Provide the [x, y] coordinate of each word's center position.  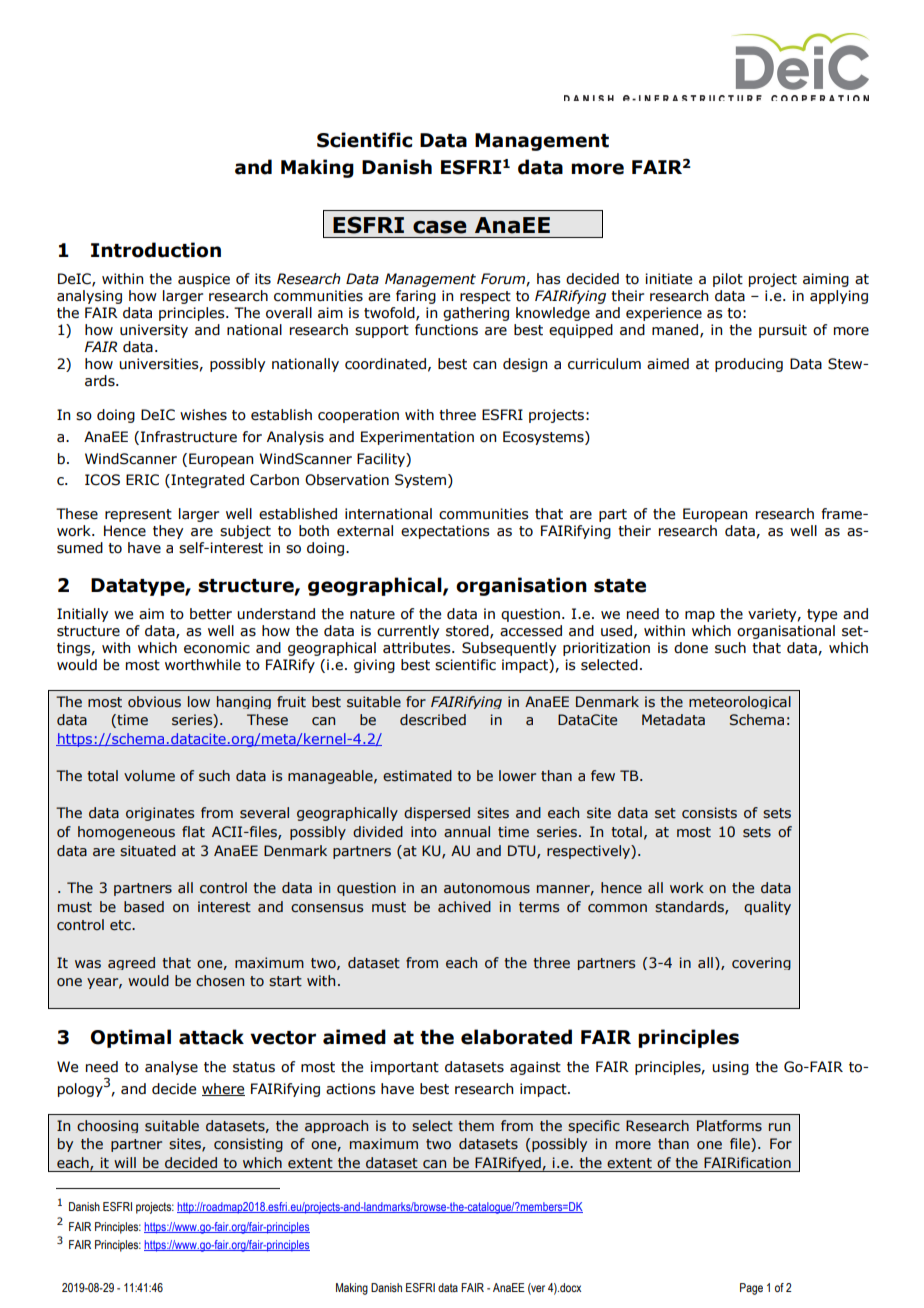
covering [761, 963]
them [476, 1126]
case [440, 227]
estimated [417, 776]
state [620, 586]
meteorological [740, 702]
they [168, 532]
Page [751, 1289]
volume [149, 776]
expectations [445, 532]
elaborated [516, 1037]
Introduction [156, 250]
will [125, 1162]
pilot [728, 280]
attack [211, 1037]
